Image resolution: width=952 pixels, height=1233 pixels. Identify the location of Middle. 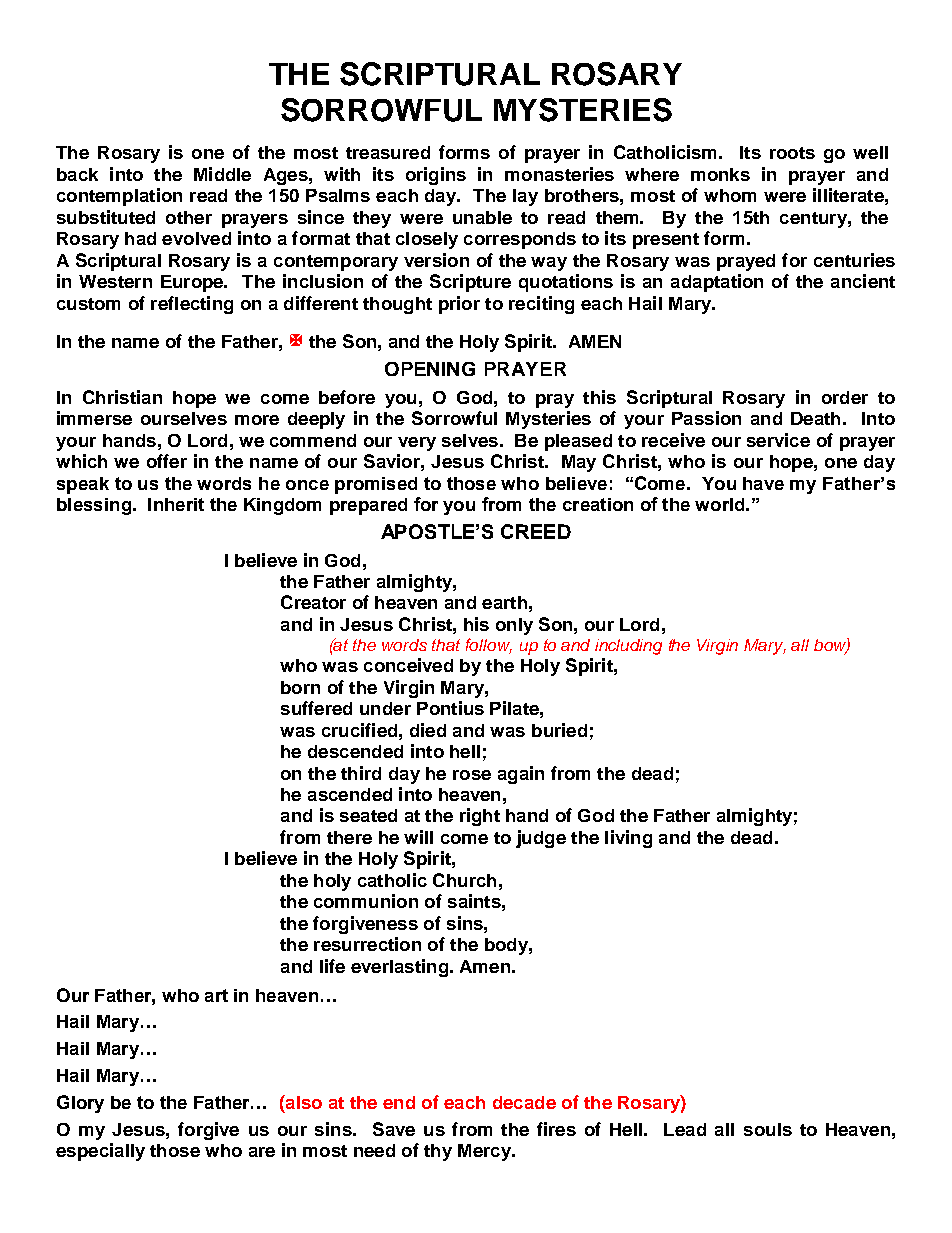
(222, 174).
